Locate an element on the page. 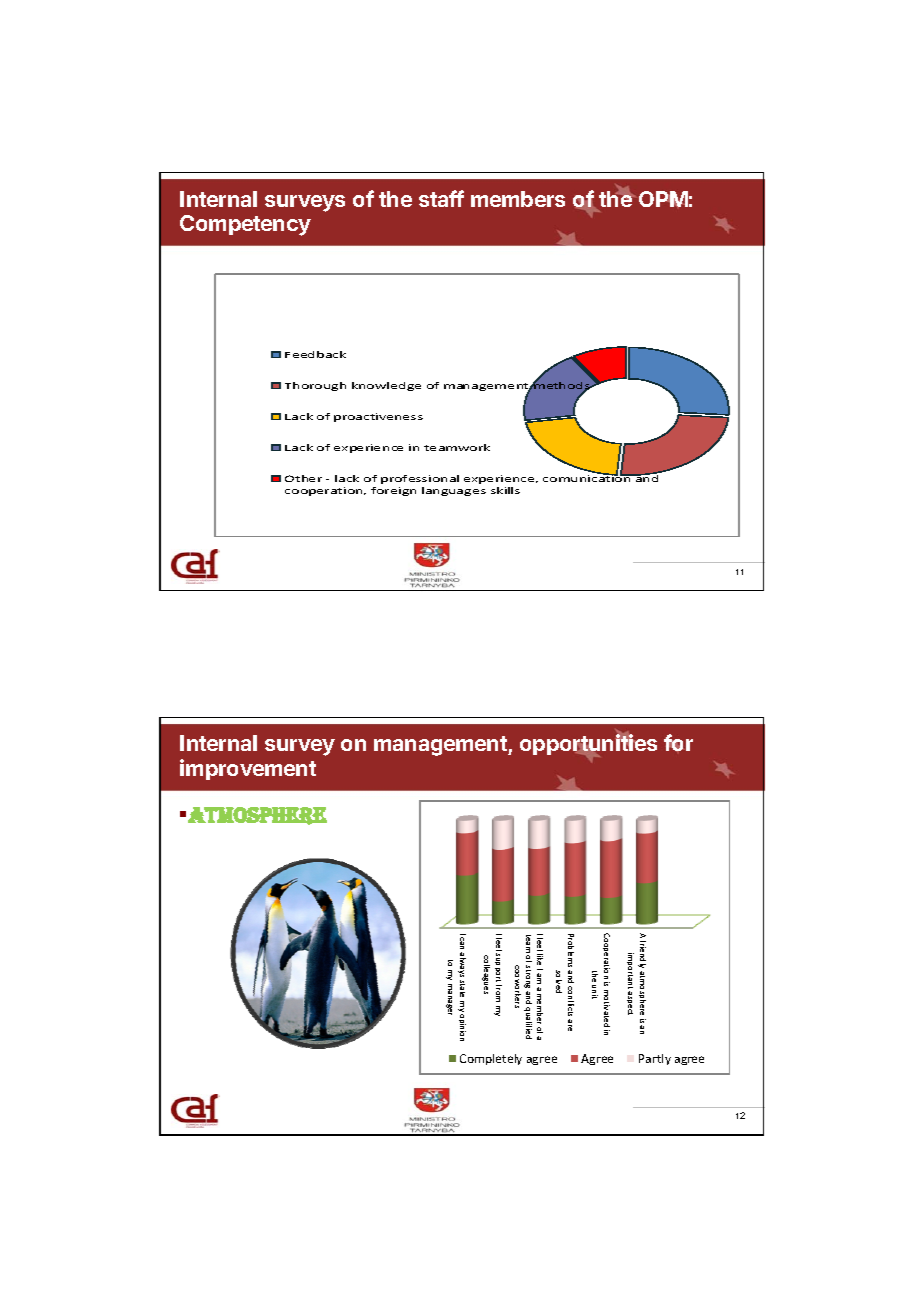 The width and height of the page is (924, 1308). Thorough is located at coordinates (315, 386).
